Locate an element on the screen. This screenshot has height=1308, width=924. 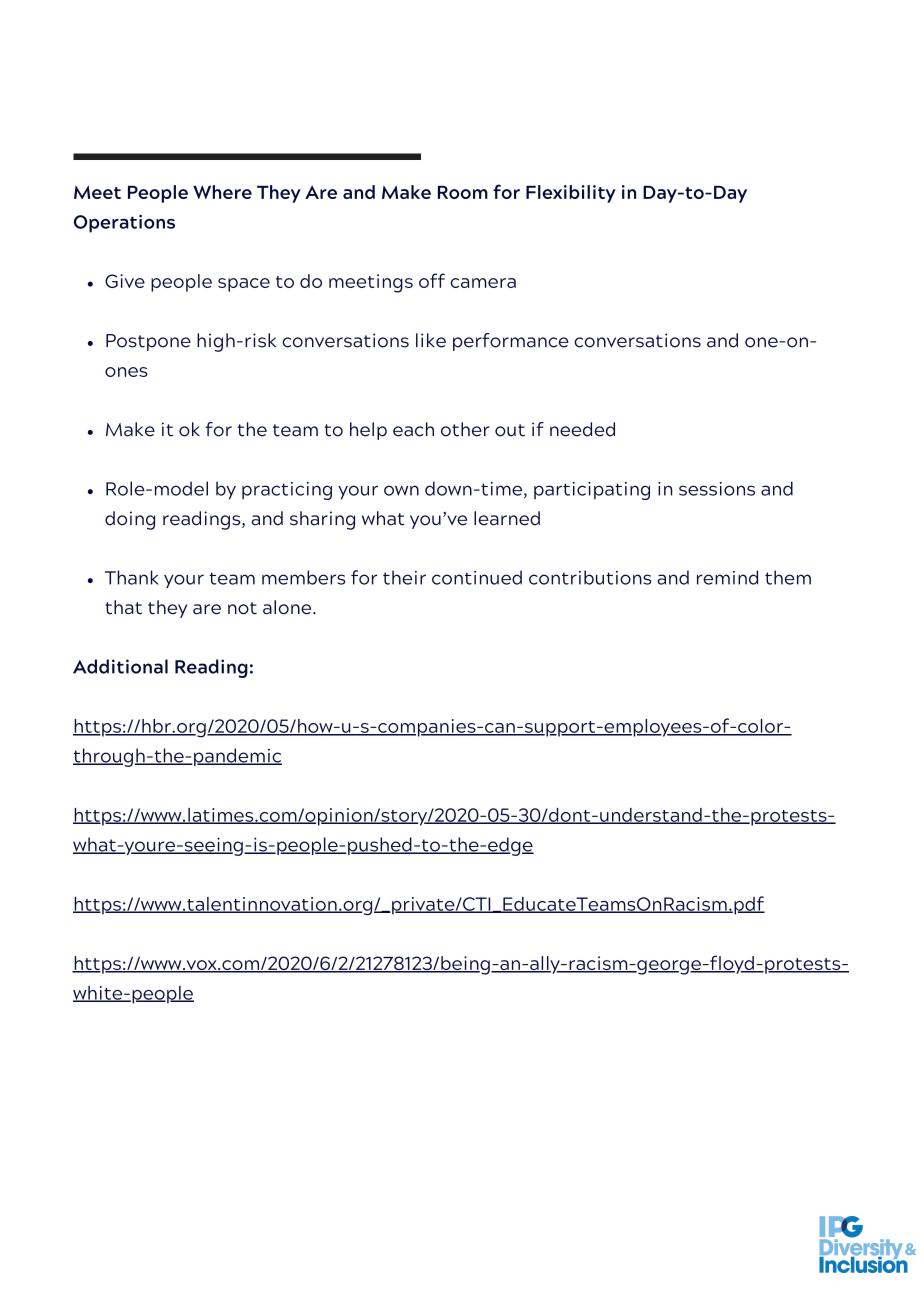
Room is located at coordinates (463, 192).
